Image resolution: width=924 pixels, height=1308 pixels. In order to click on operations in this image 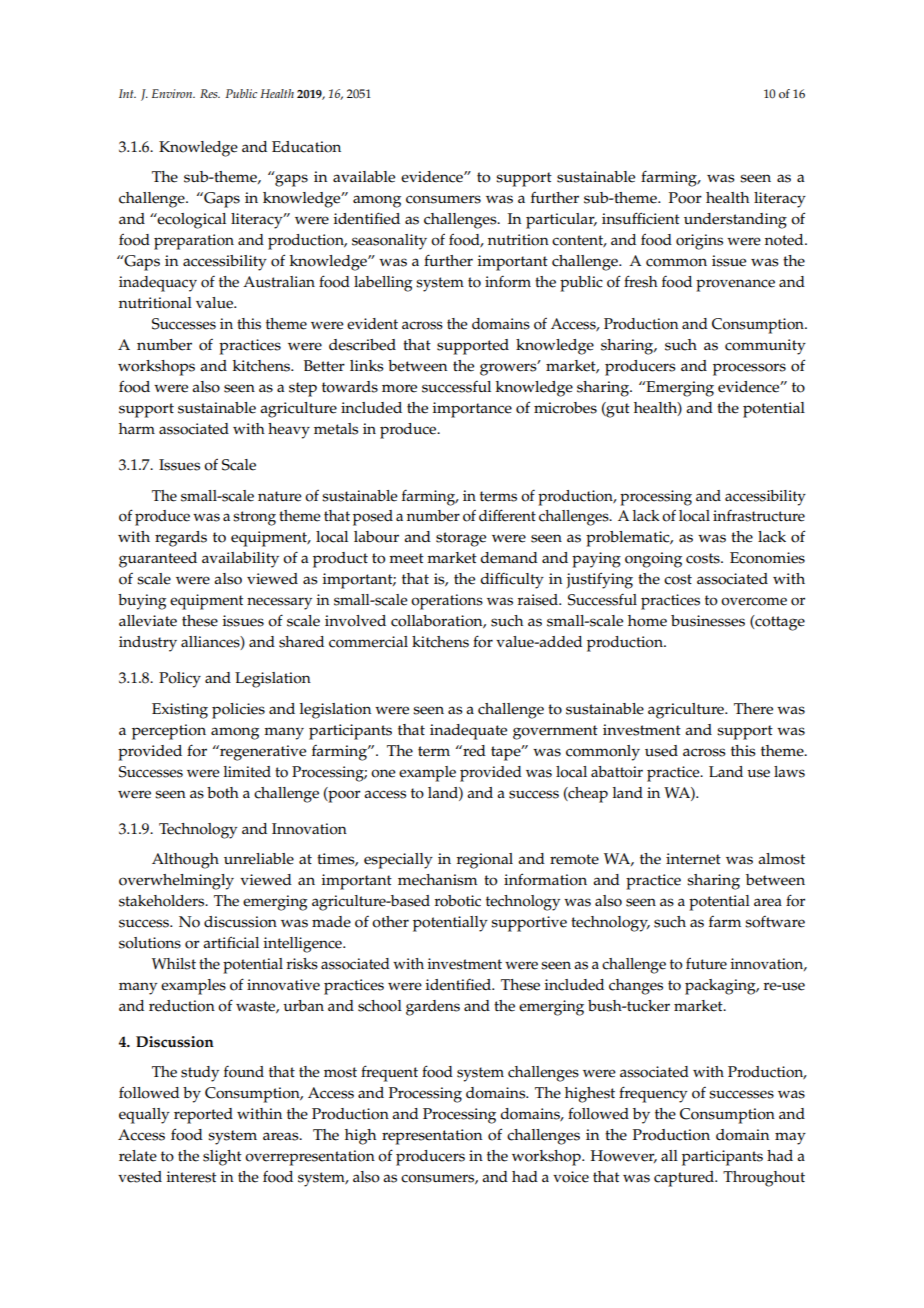, I will do `click(447, 602)`.
